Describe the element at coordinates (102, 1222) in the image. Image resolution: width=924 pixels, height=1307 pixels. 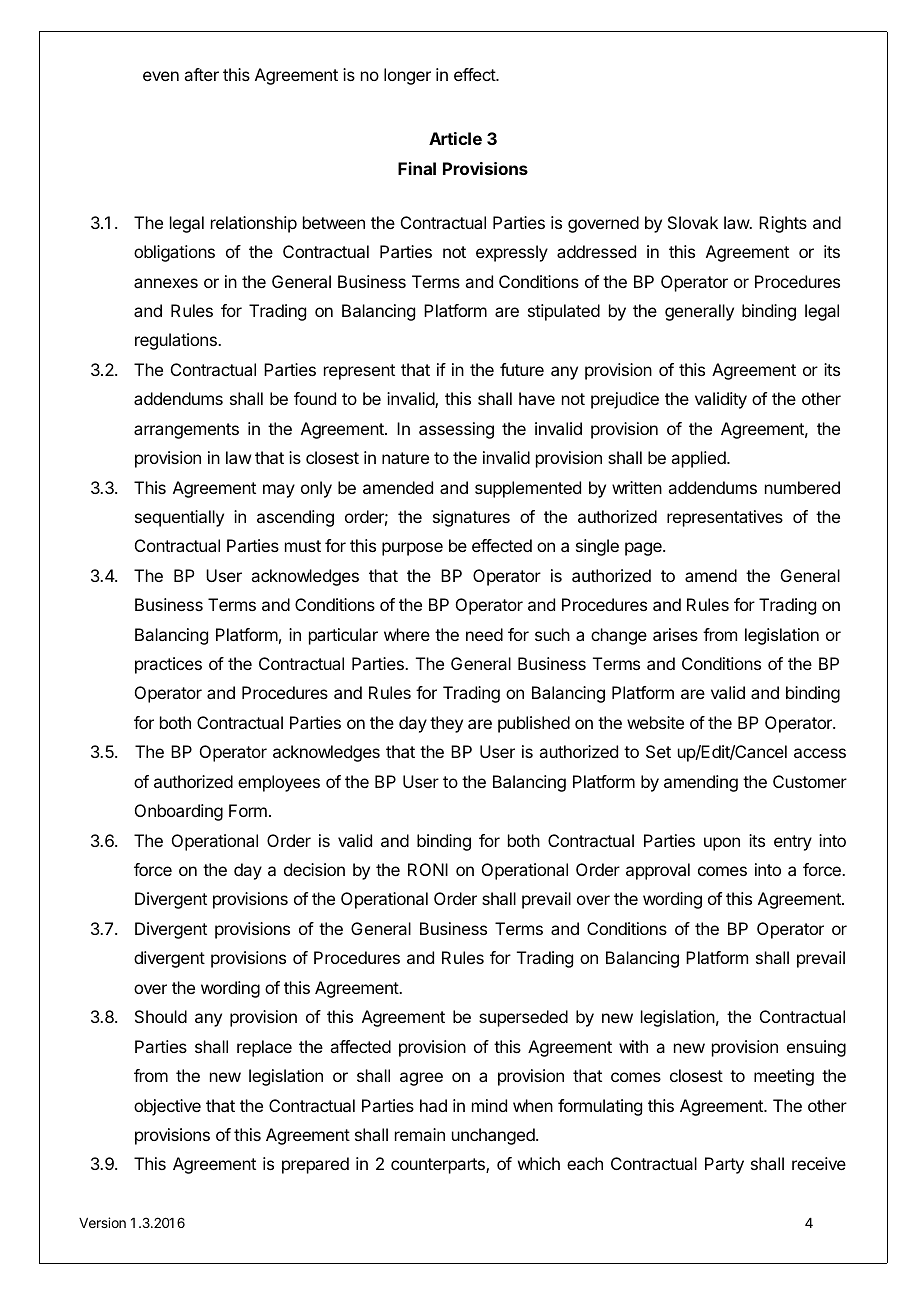
I see `Version` at that location.
